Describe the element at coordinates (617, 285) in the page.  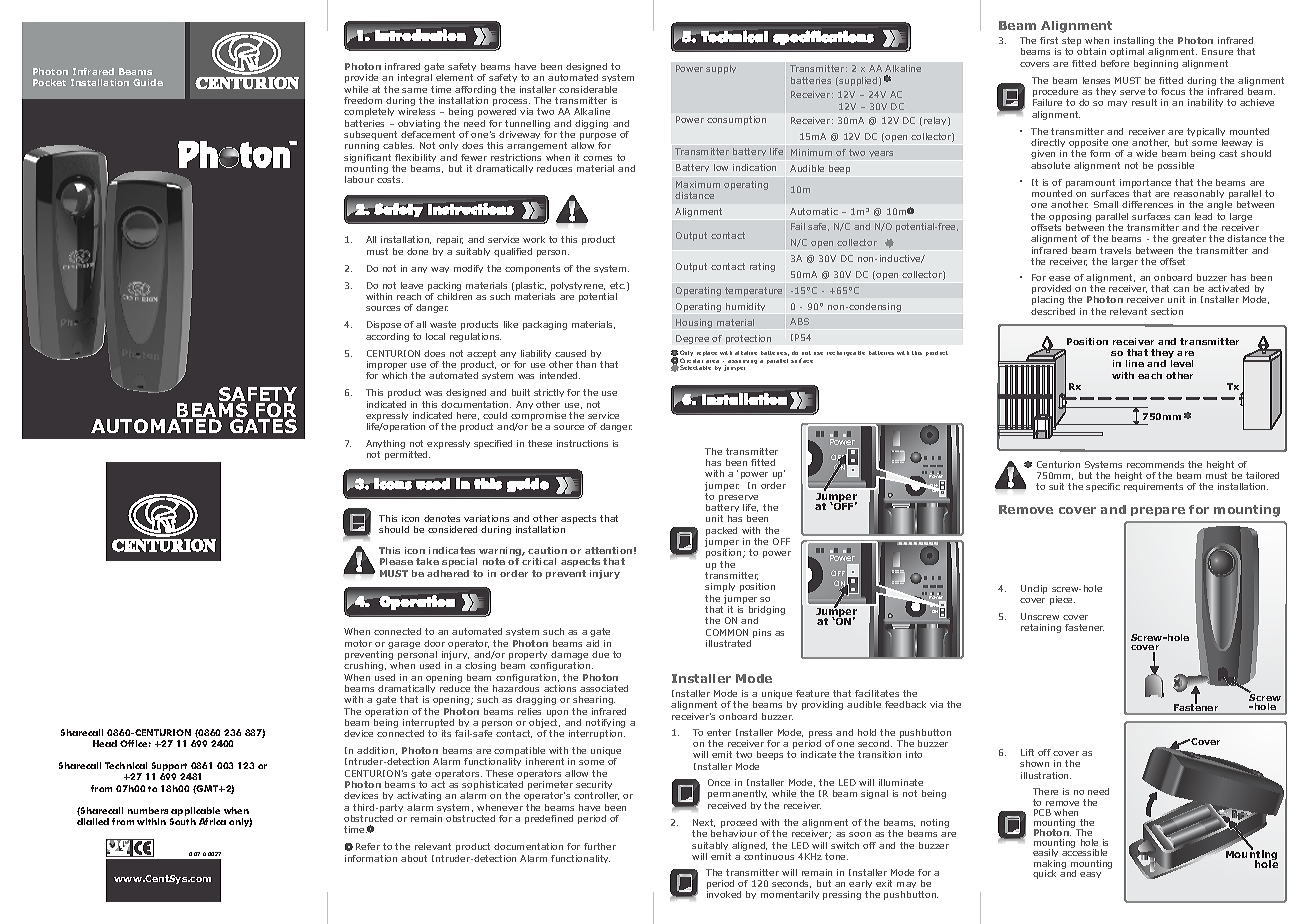
I see `etc` at that location.
